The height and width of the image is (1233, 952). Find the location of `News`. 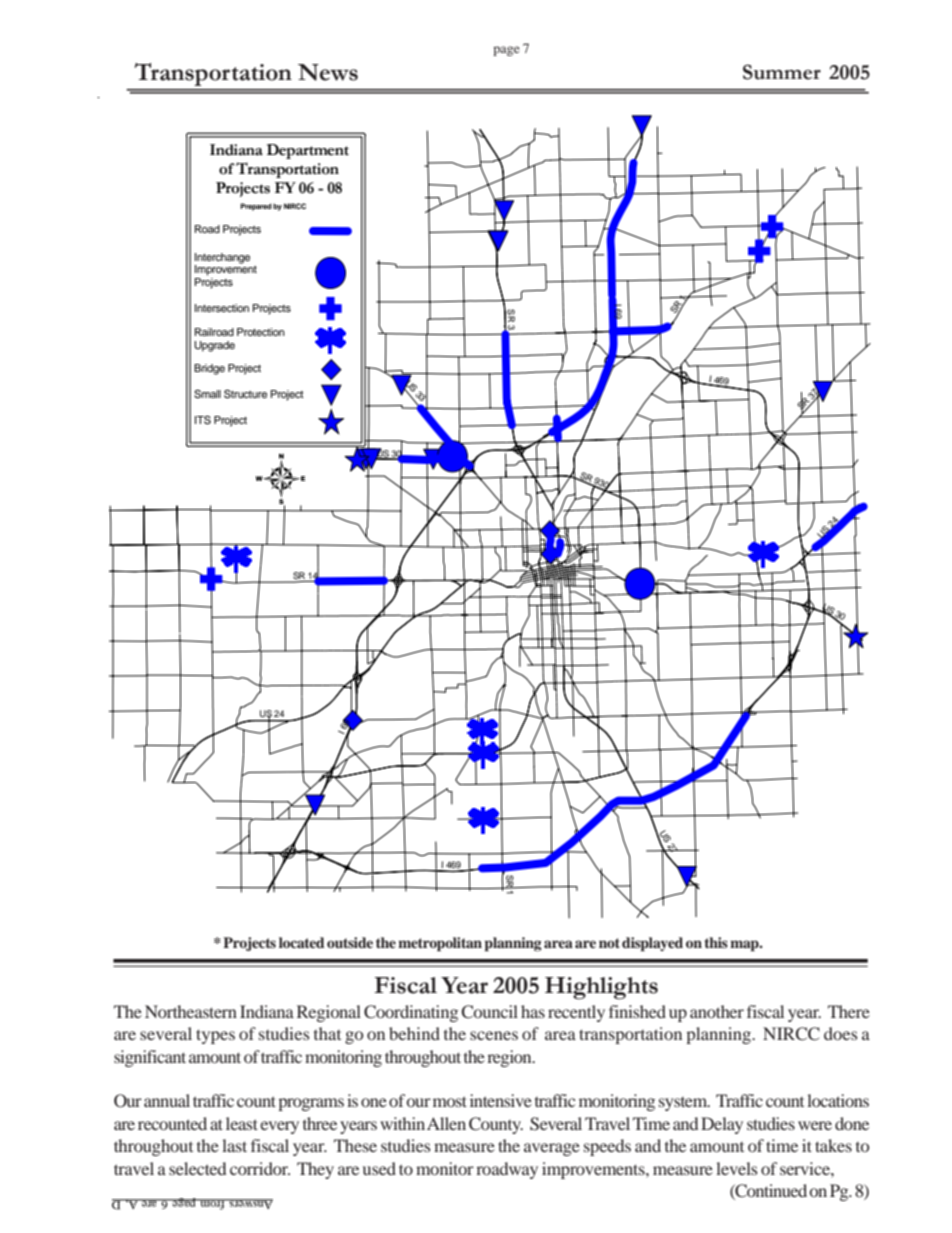

News is located at coordinates (328, 72).
